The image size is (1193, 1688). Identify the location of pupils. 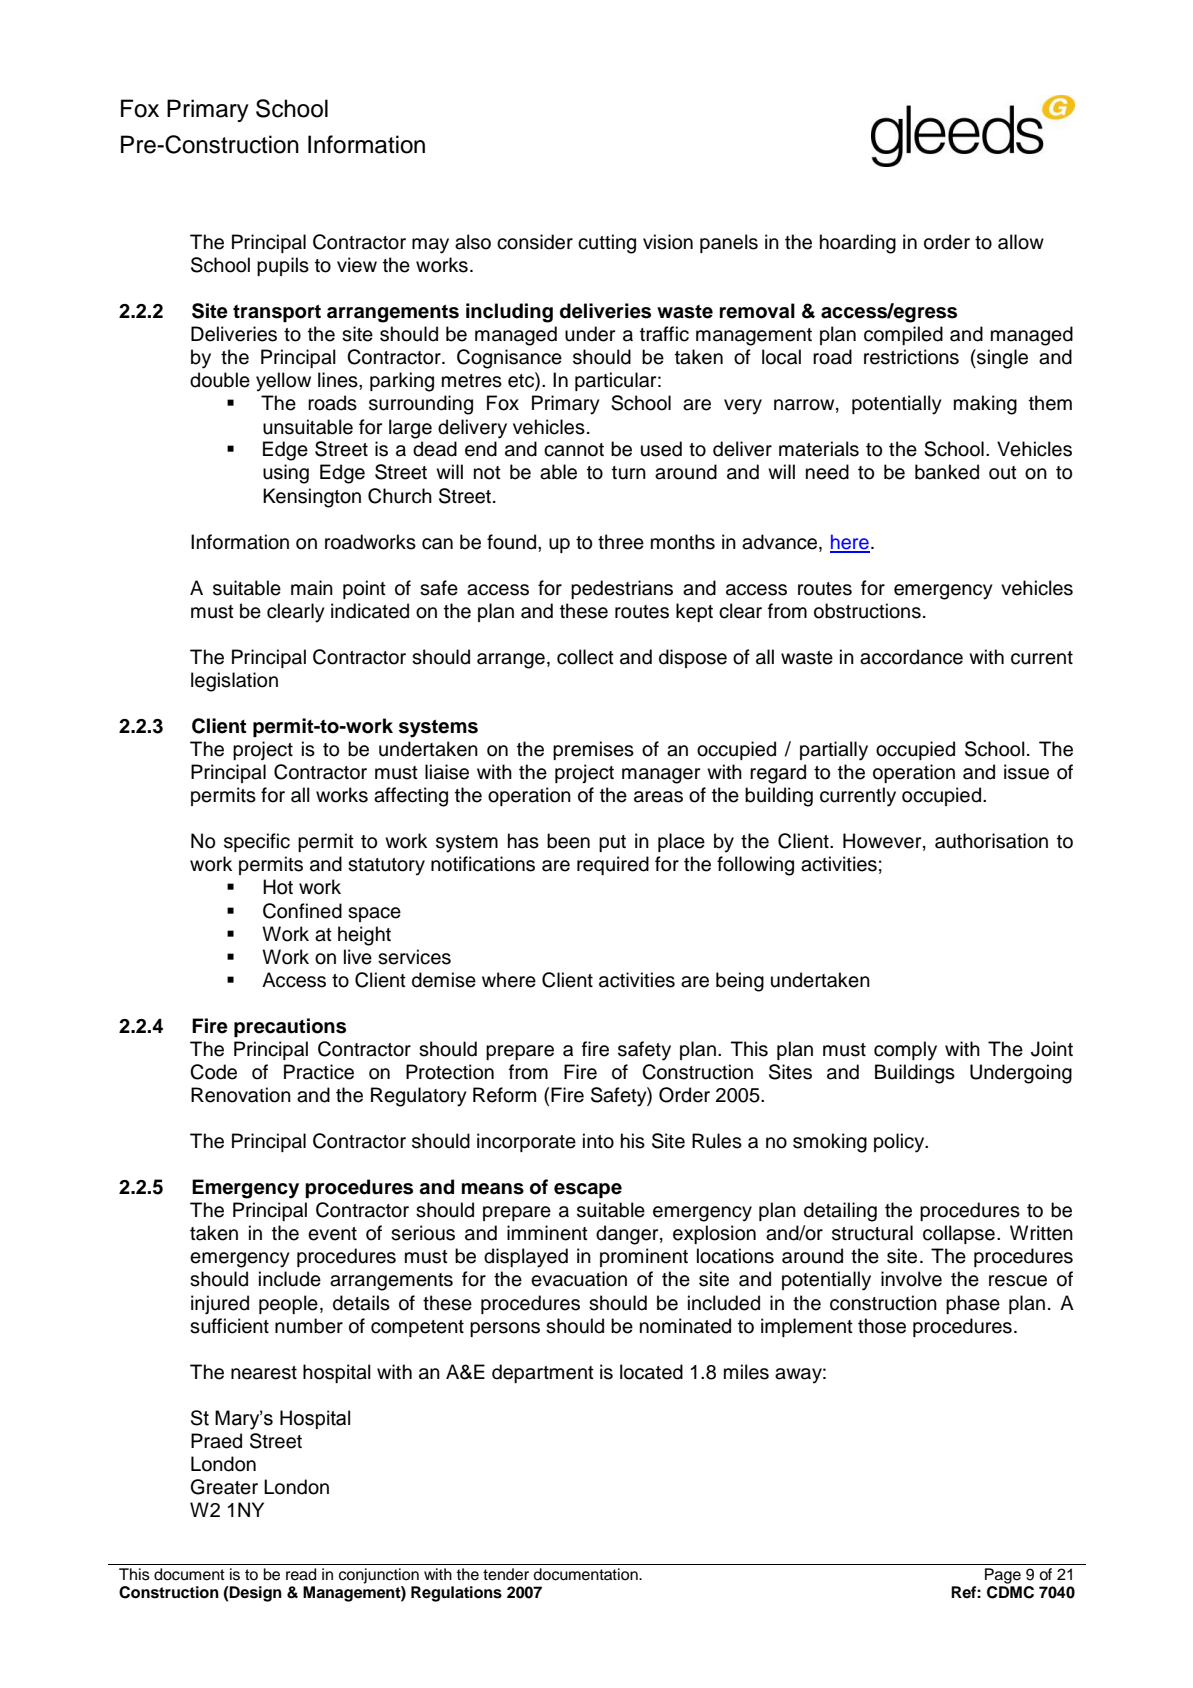
(283, 266).
